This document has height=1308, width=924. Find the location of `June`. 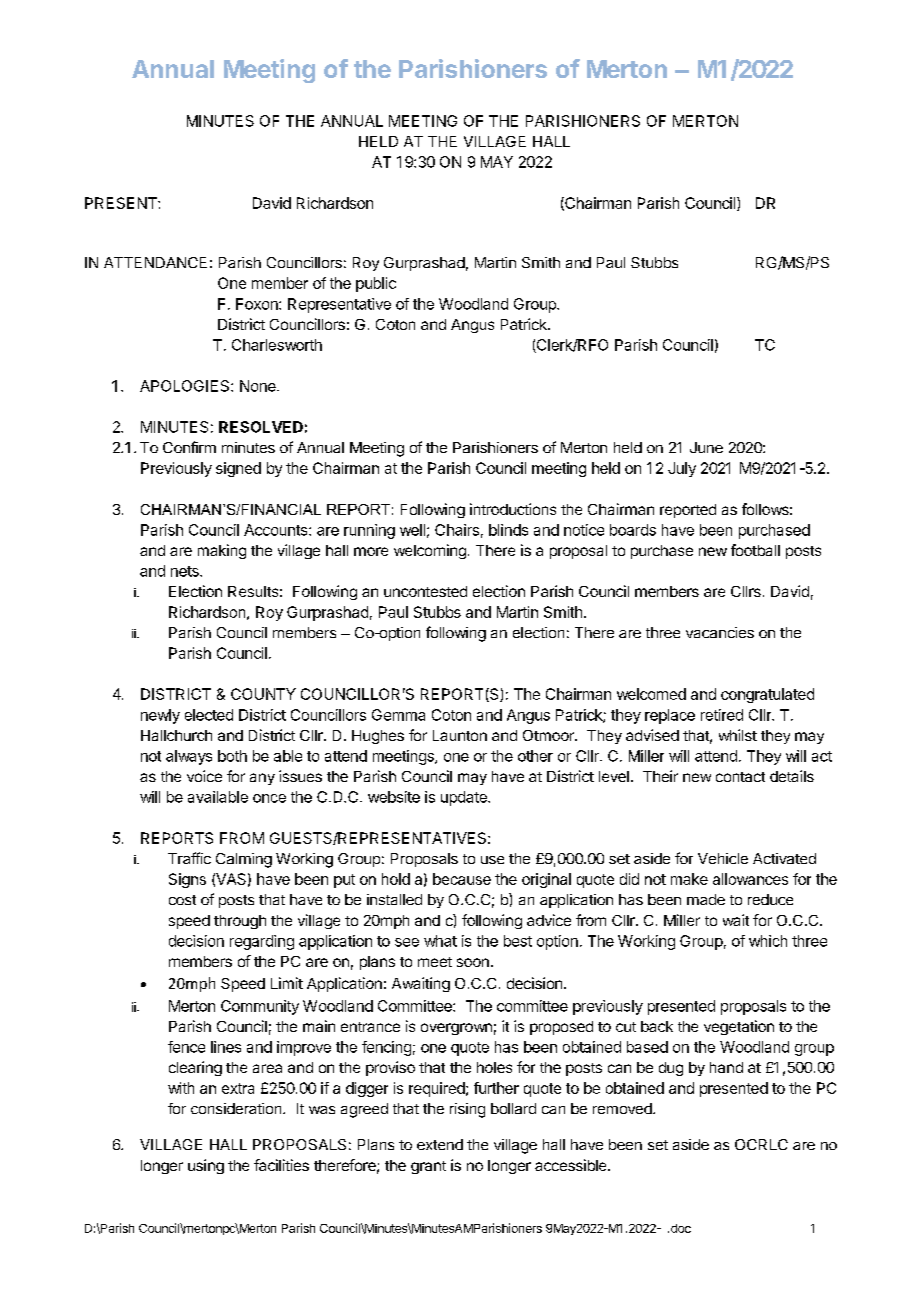

June is located at coordinates (706, 447).
